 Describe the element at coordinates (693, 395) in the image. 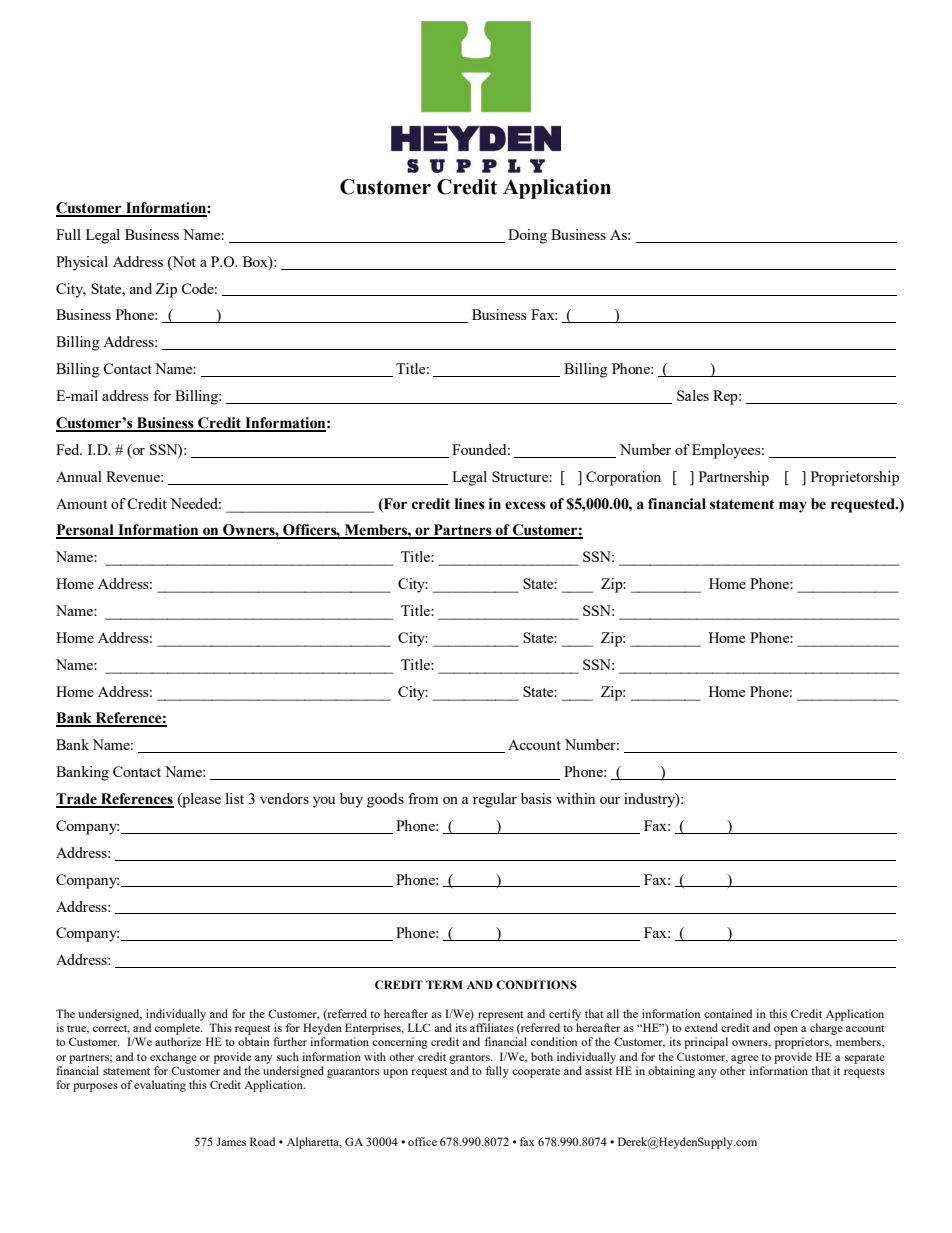

I see `Sales` at that location.
